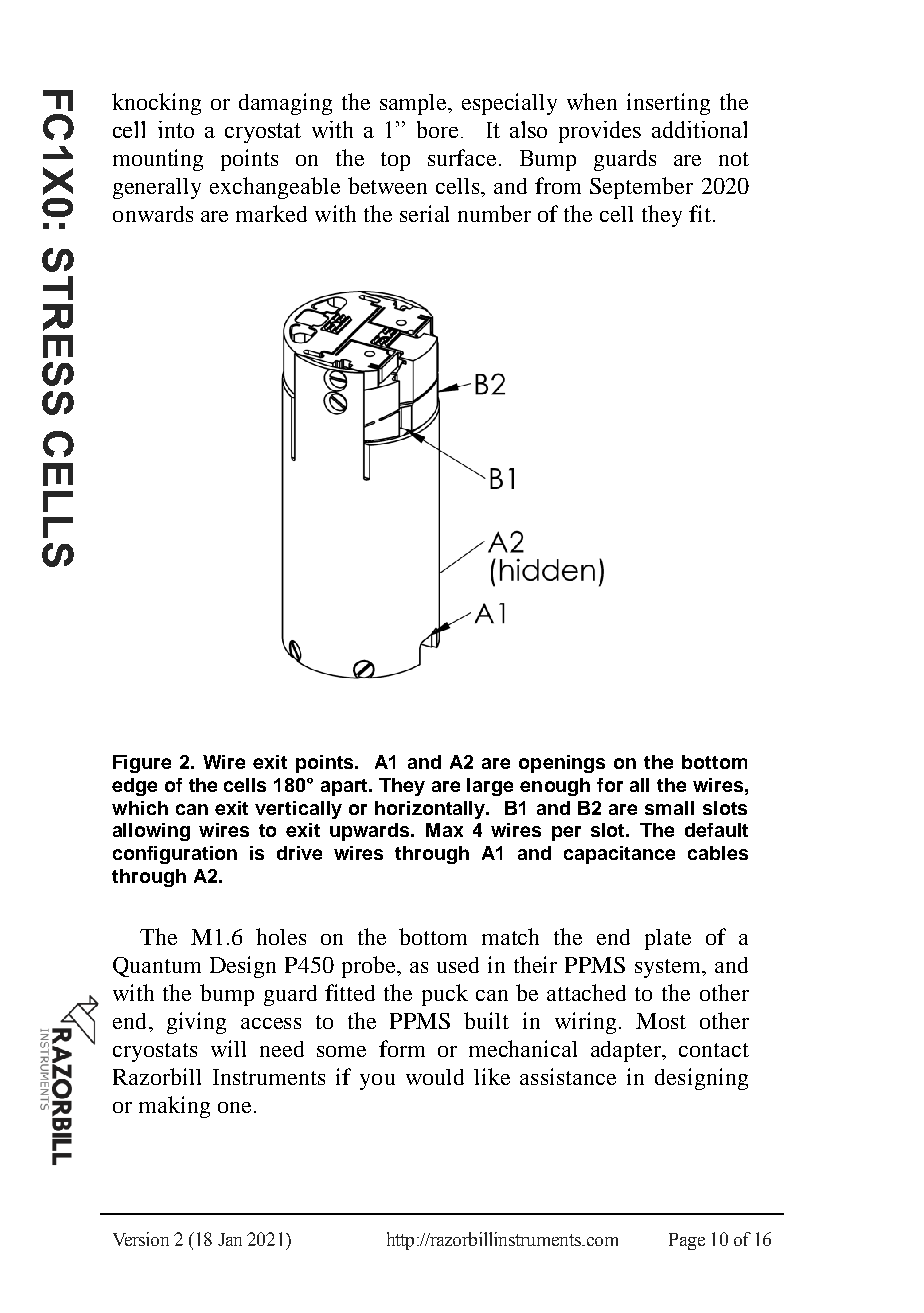 The width and height of the document is (924, 1313). I want to click on would, so click(435, 1077).
